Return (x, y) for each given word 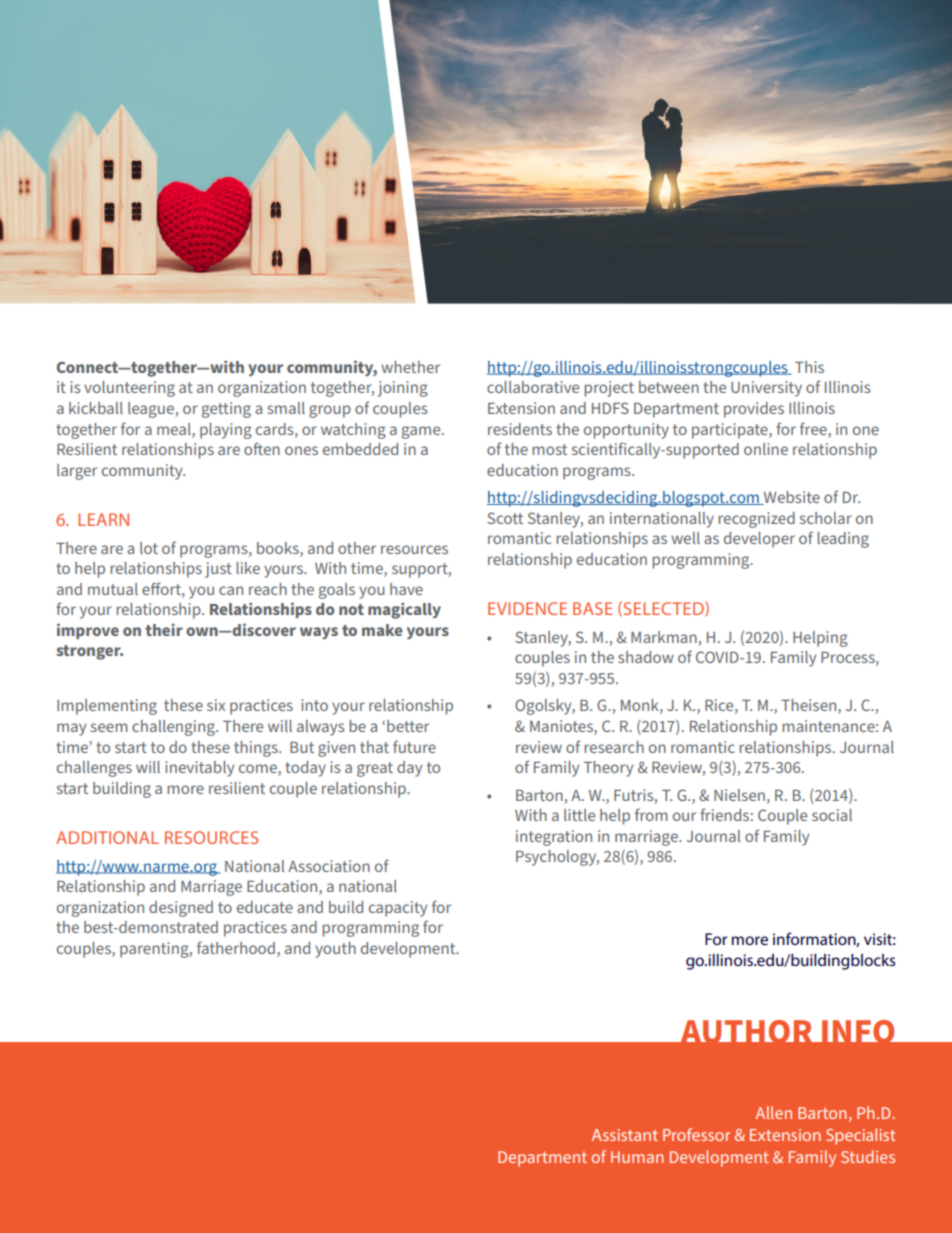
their (164, 629)
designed (181, 909)
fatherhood (236, 947)
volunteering (129, 389)
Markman (664, 637)
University (766, 389)
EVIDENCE (527, 608)
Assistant (625, 1135)
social (832, 815)
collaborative (533, 387)
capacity (398, 909)
